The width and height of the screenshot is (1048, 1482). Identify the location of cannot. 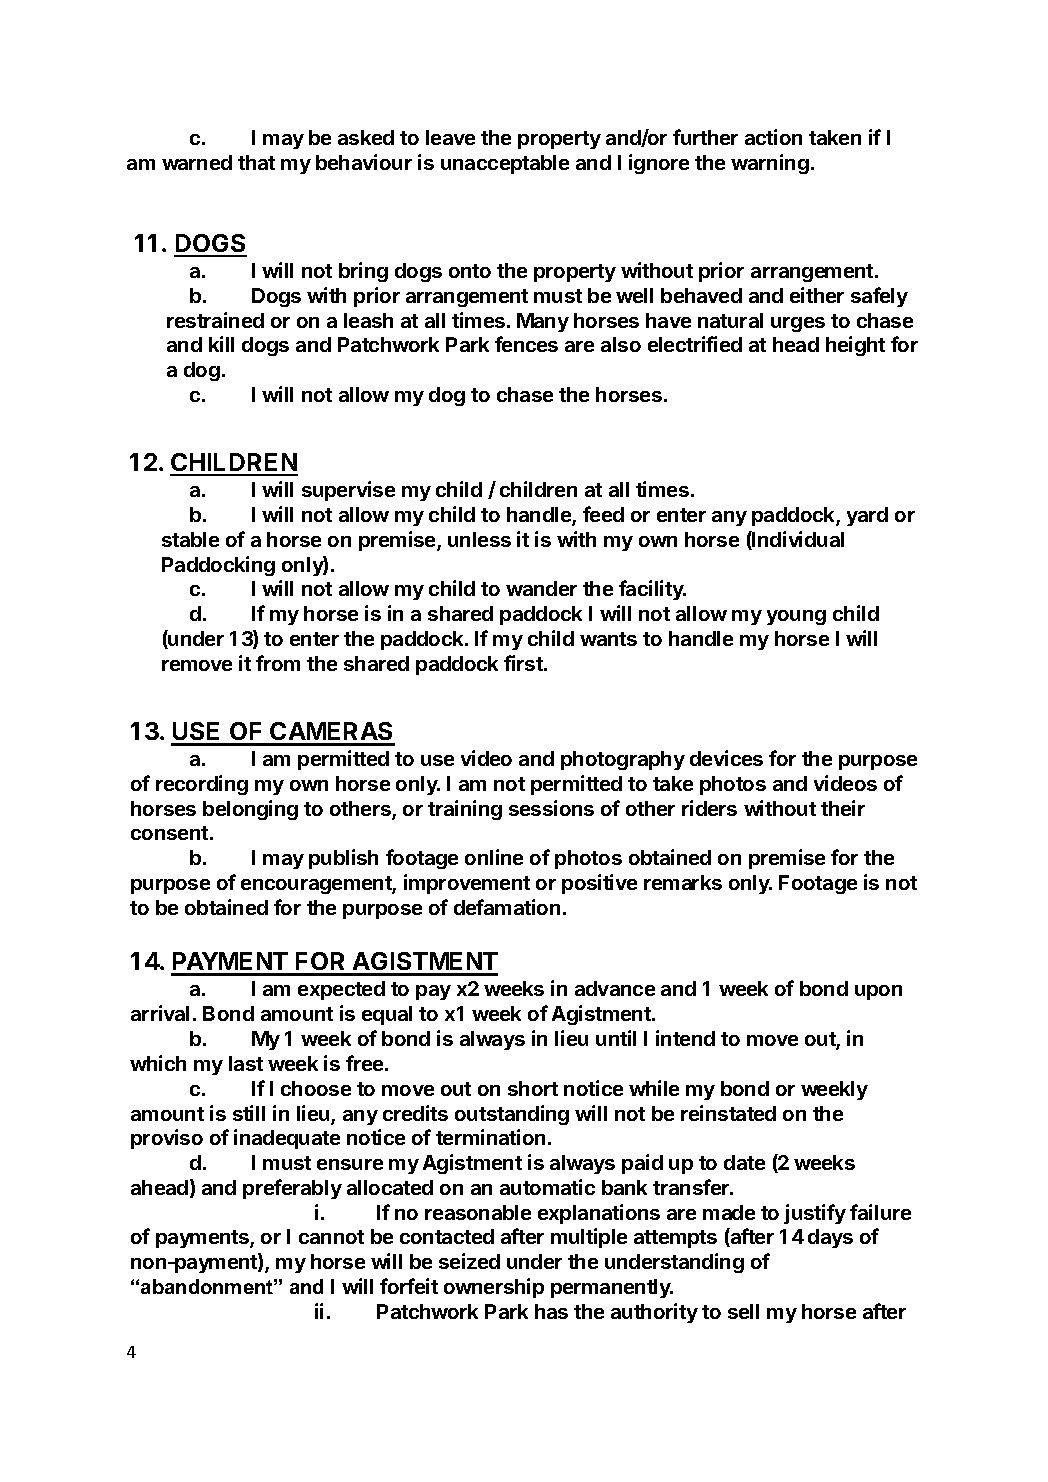
(331, 1237).
